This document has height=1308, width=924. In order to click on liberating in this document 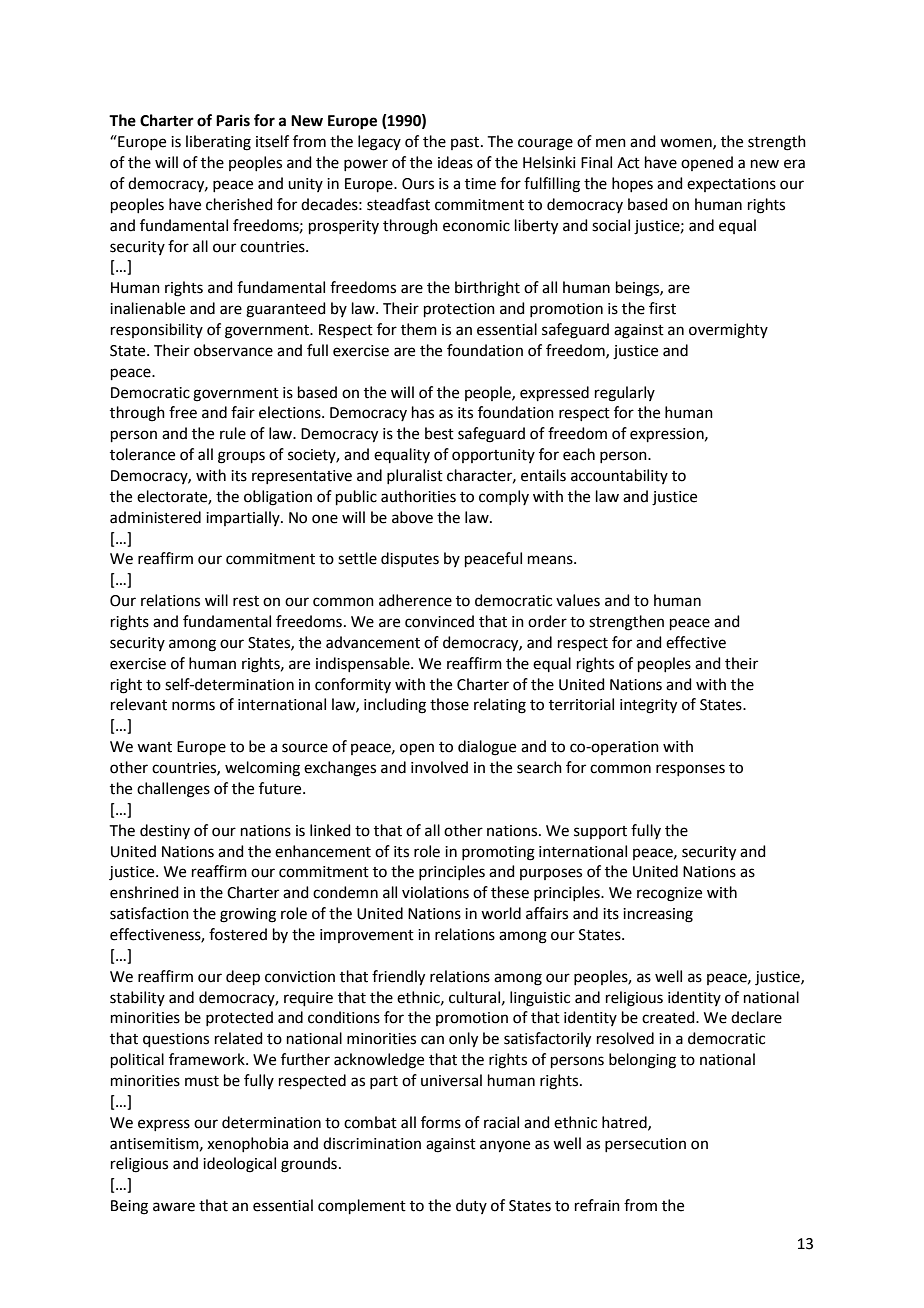, I will do `click(218, 143)`.
